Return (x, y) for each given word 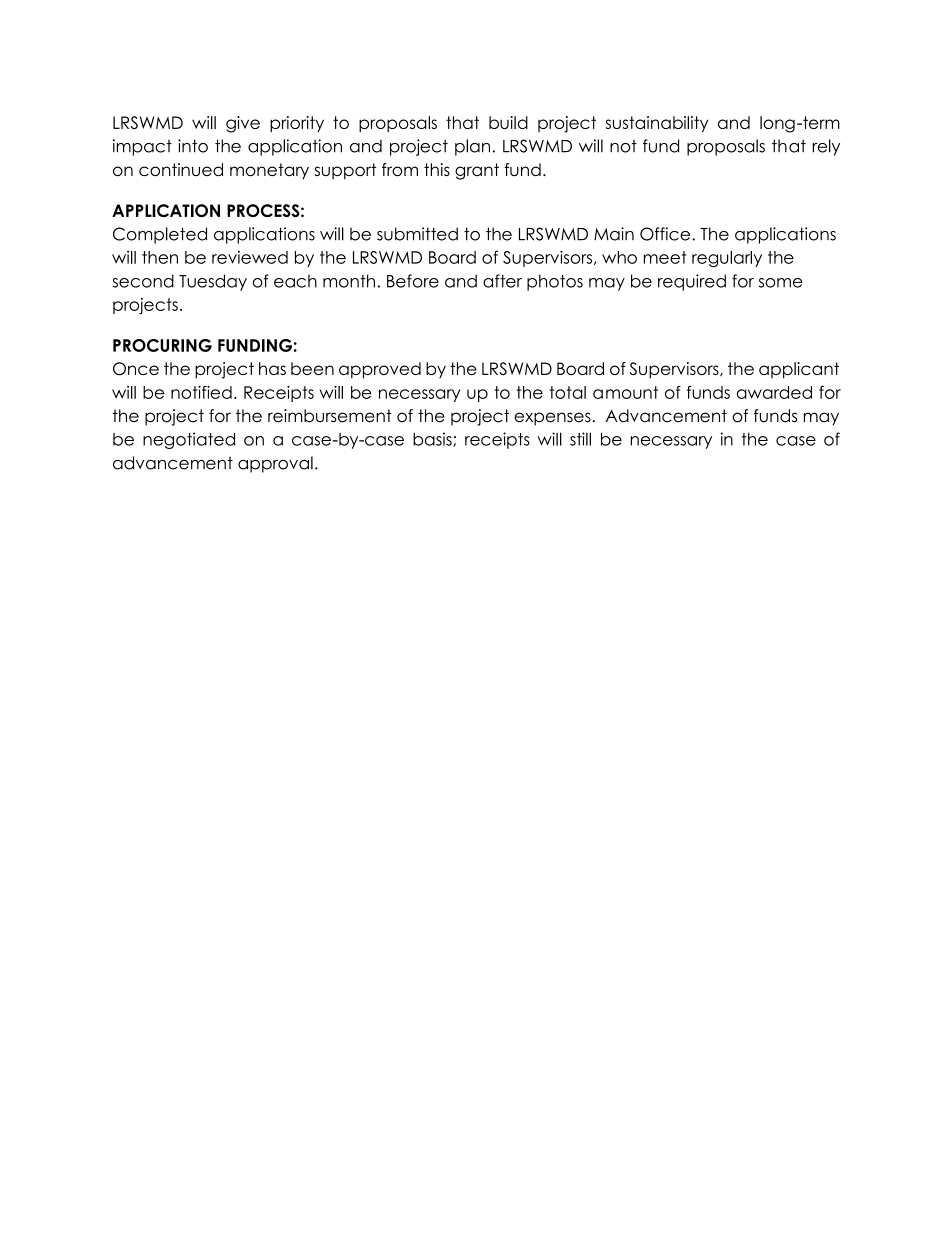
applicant (799, 370)
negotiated (189, 440)
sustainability (657, 124)
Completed (160, 235)
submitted (417, 234)
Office (666, 234)
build (508, 122)
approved (380, 370)
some (781, 283)
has (272, 368)
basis (433, 439)
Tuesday (213, 282)
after (502, 281)
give (243, 124)
